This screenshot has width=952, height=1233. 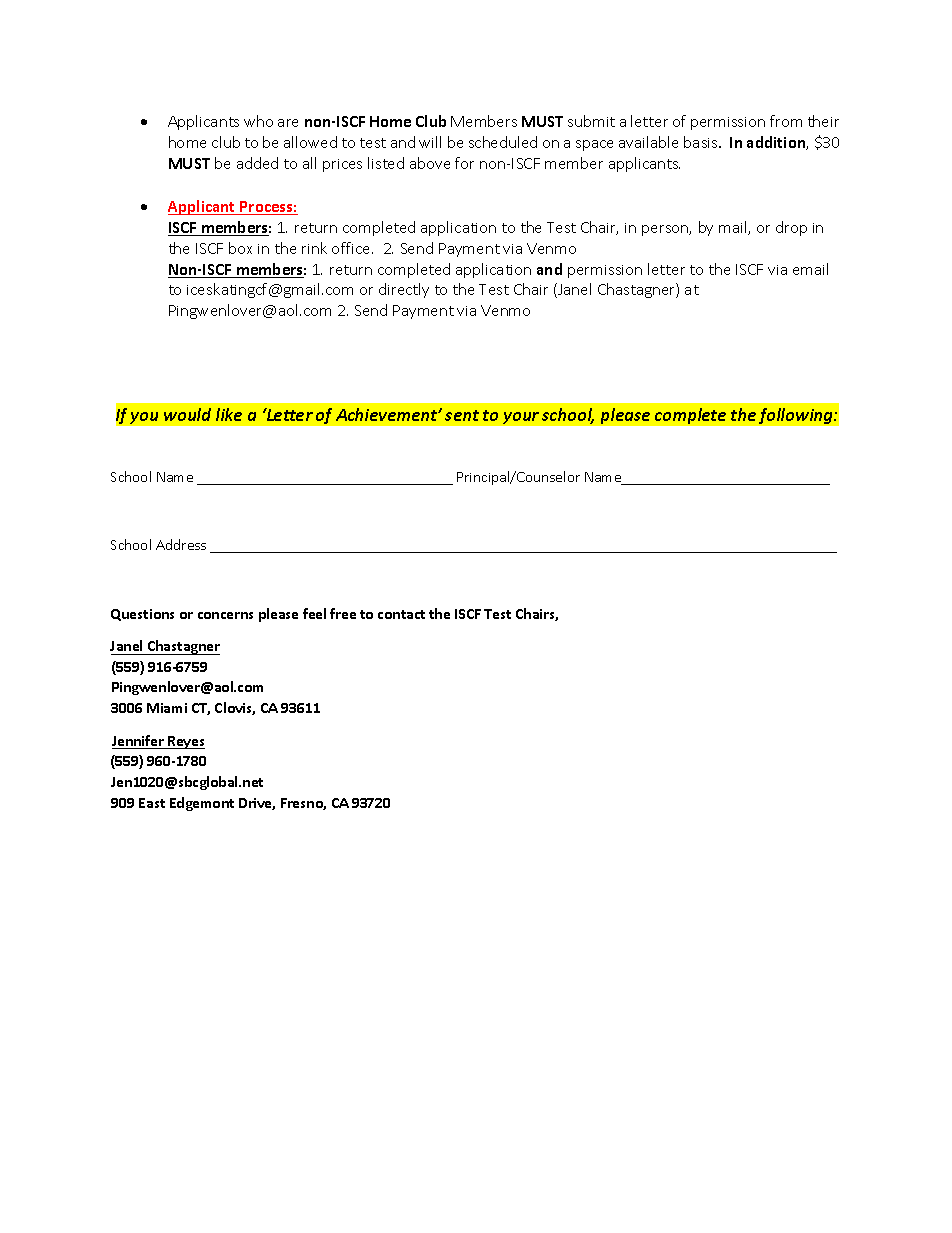 What do you see at coordinates (258, 121) in the screenshot?
I see `who` at bounding box center [258, 121].
